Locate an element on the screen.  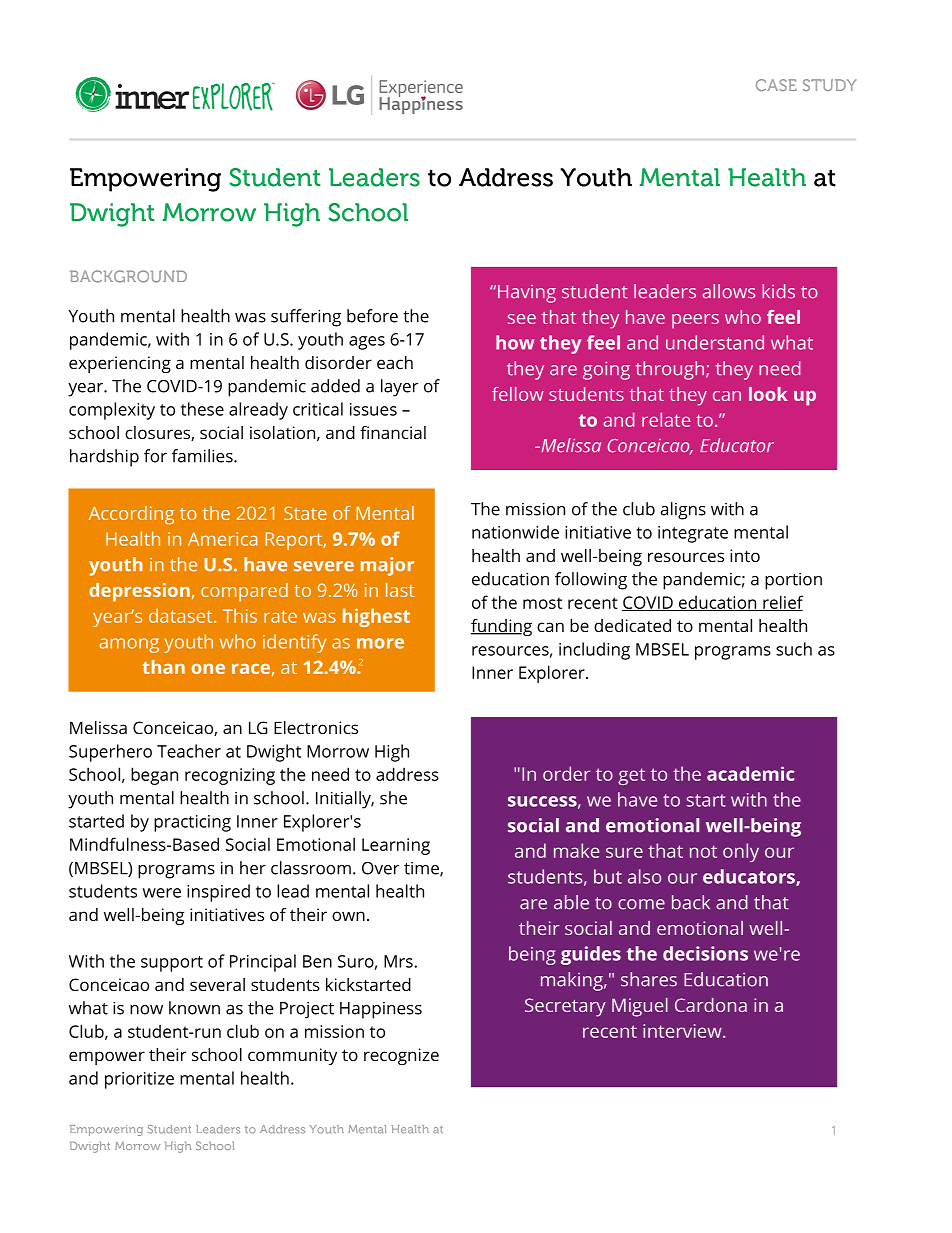
recognize is located at coordinates (401, 1056).
